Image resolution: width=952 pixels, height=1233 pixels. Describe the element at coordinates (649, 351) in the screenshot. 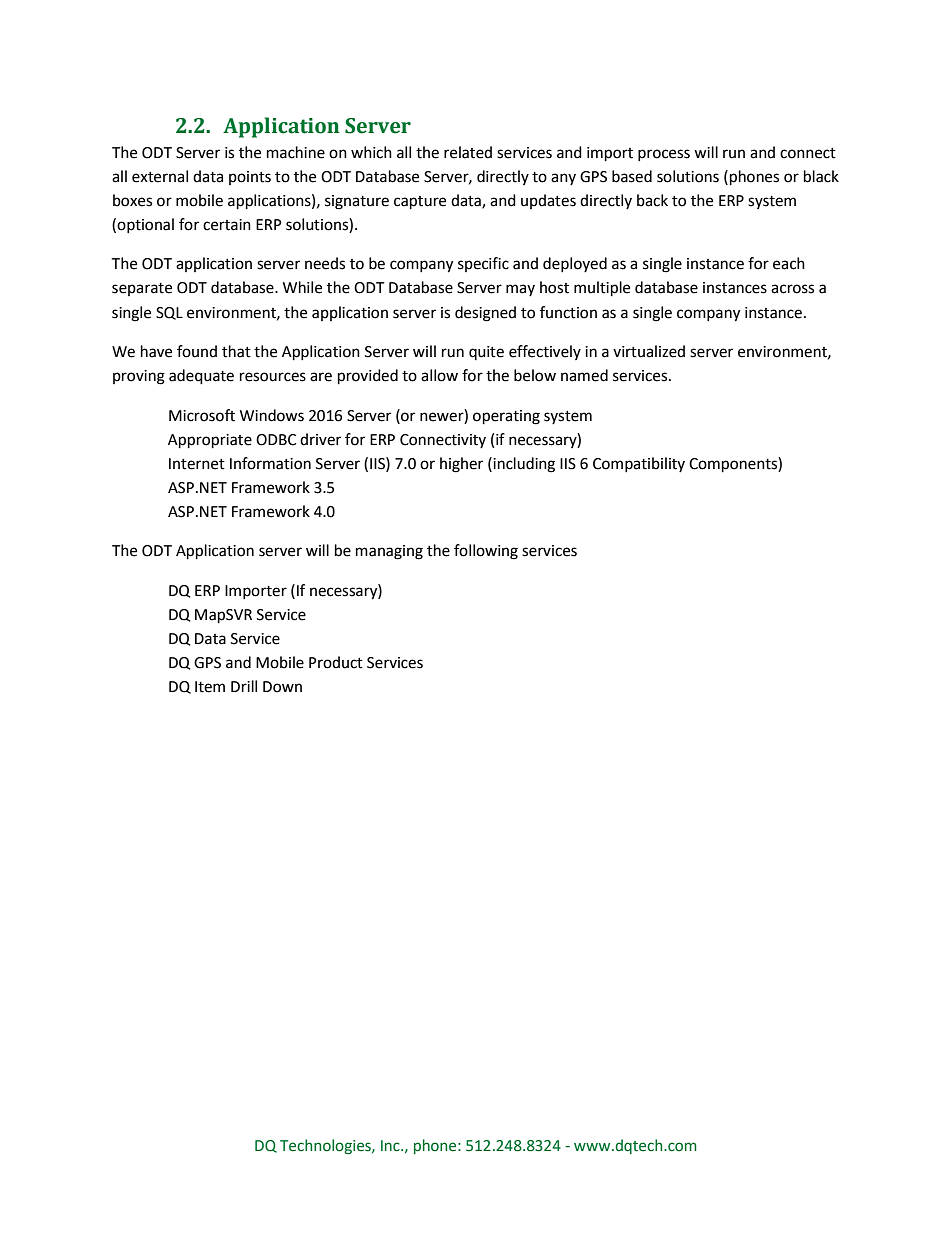

I see `virtualized` at that location.
